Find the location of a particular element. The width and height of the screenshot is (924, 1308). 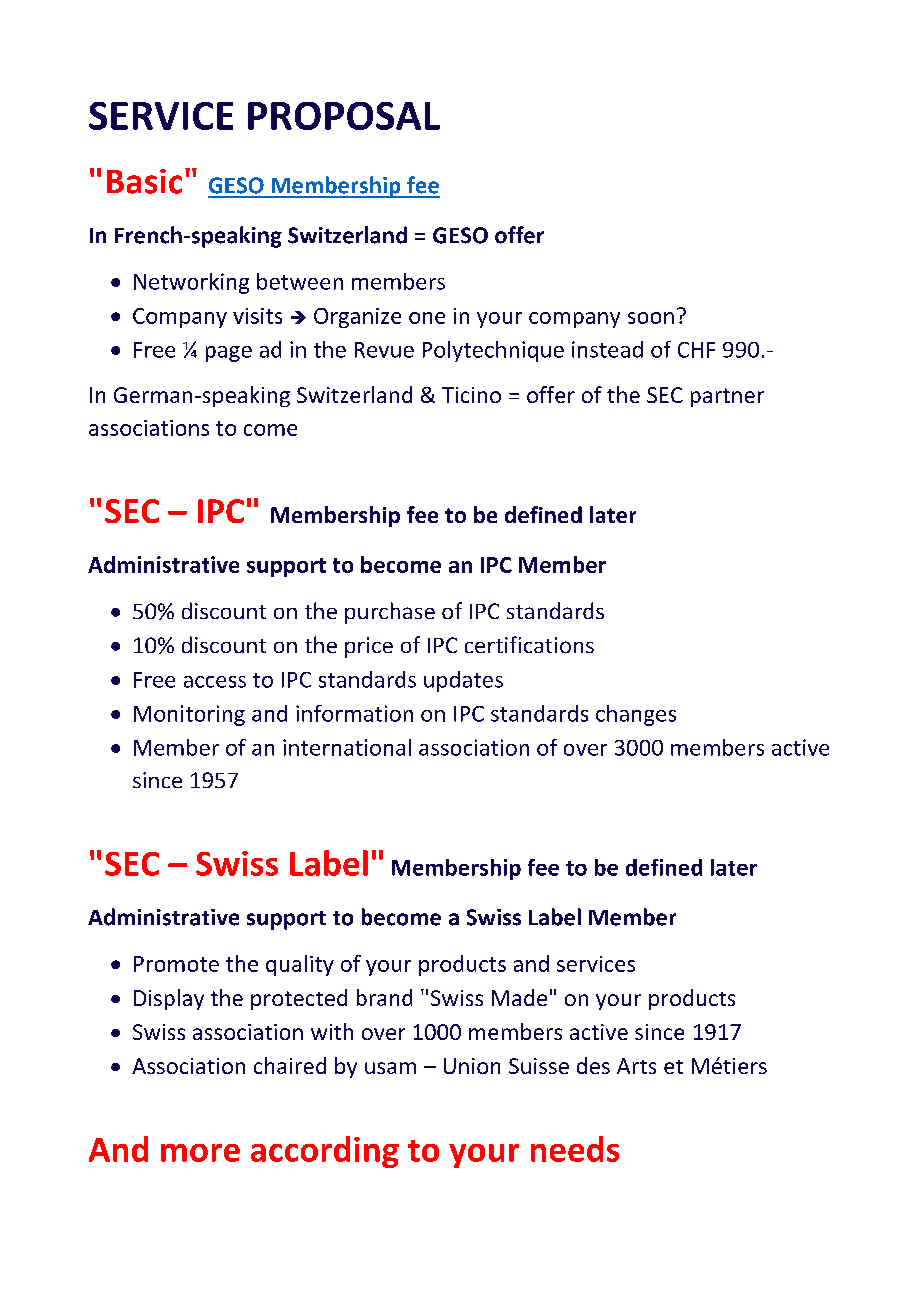

PROPOSAL is located at coordinates (344, 116).
